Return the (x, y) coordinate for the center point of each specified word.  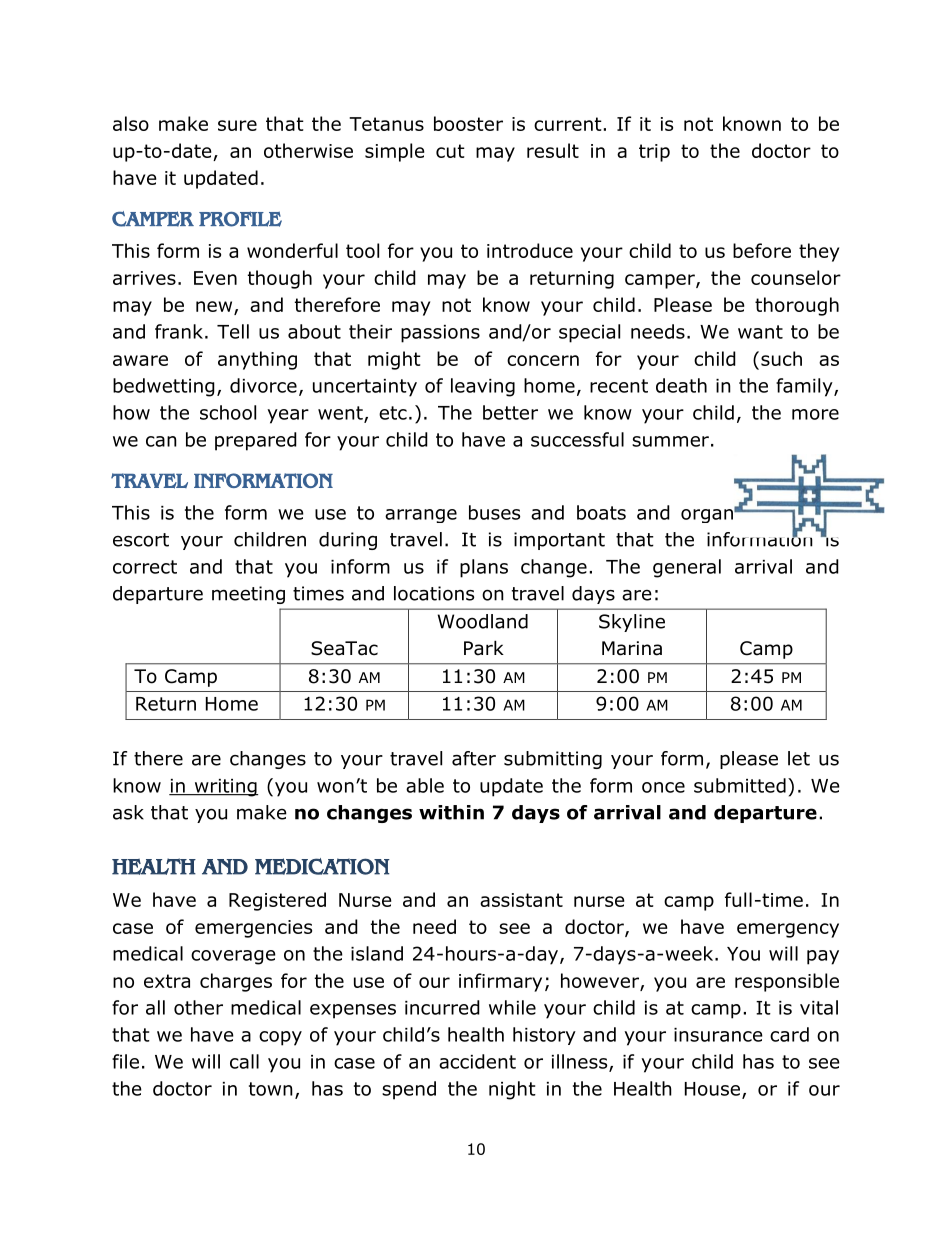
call (244, 1061)
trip (654, 153)
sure (237, 125)
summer (670, 441)
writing (225, 788)
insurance (718, 1035)
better (510, 412)
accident (477, 1061)
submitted (740, 785)
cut (450, 151)
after (474, 758)
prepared (256, 441)
